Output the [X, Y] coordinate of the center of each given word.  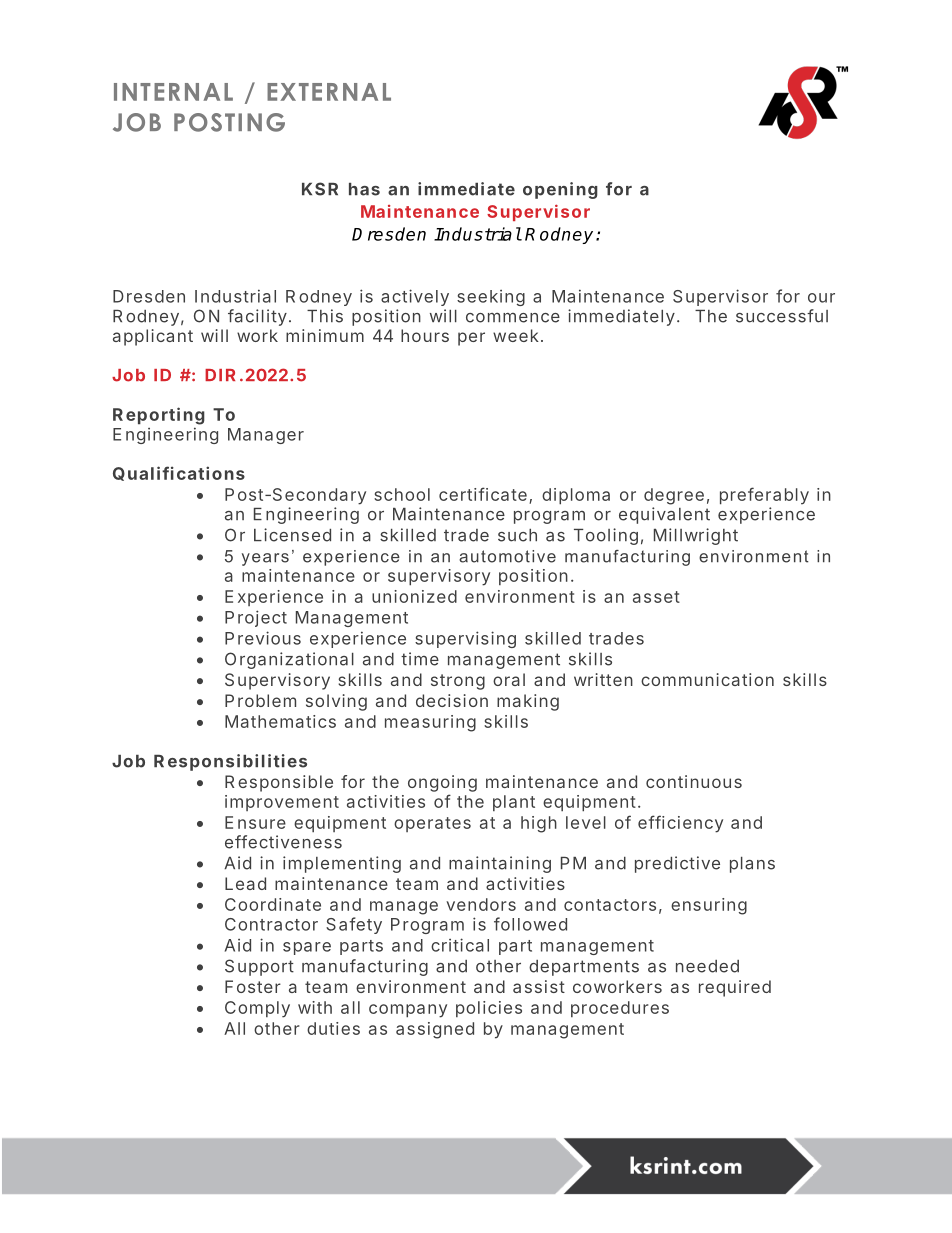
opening [560, 190]
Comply [257, 1009]
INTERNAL [173, 92]
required [735, 988]
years [265, 559]
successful [782, 316]
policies [489, 1009]
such [517, 535]
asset [656, 597]
